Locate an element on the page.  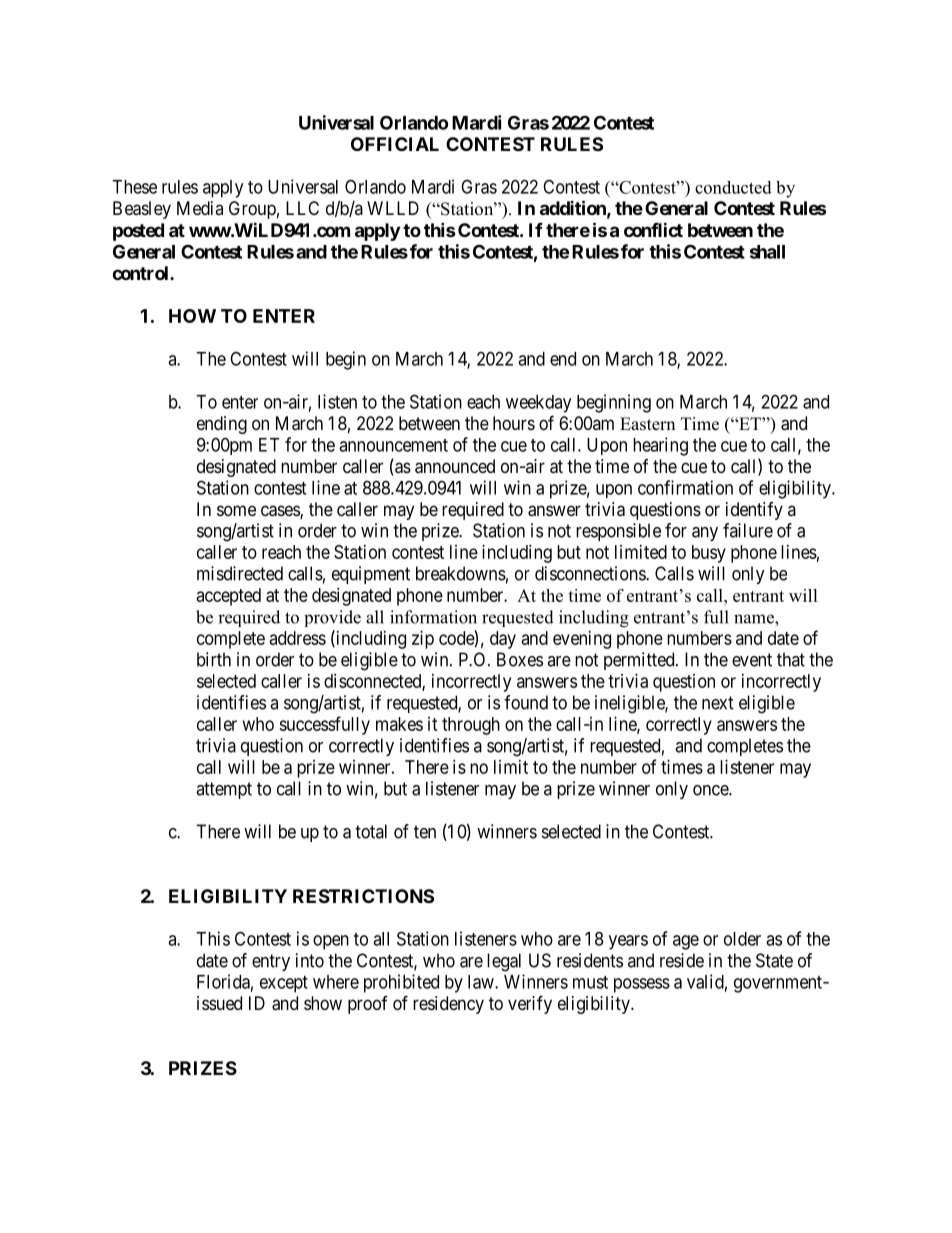
hearing is located at coordinates (660, 446).
